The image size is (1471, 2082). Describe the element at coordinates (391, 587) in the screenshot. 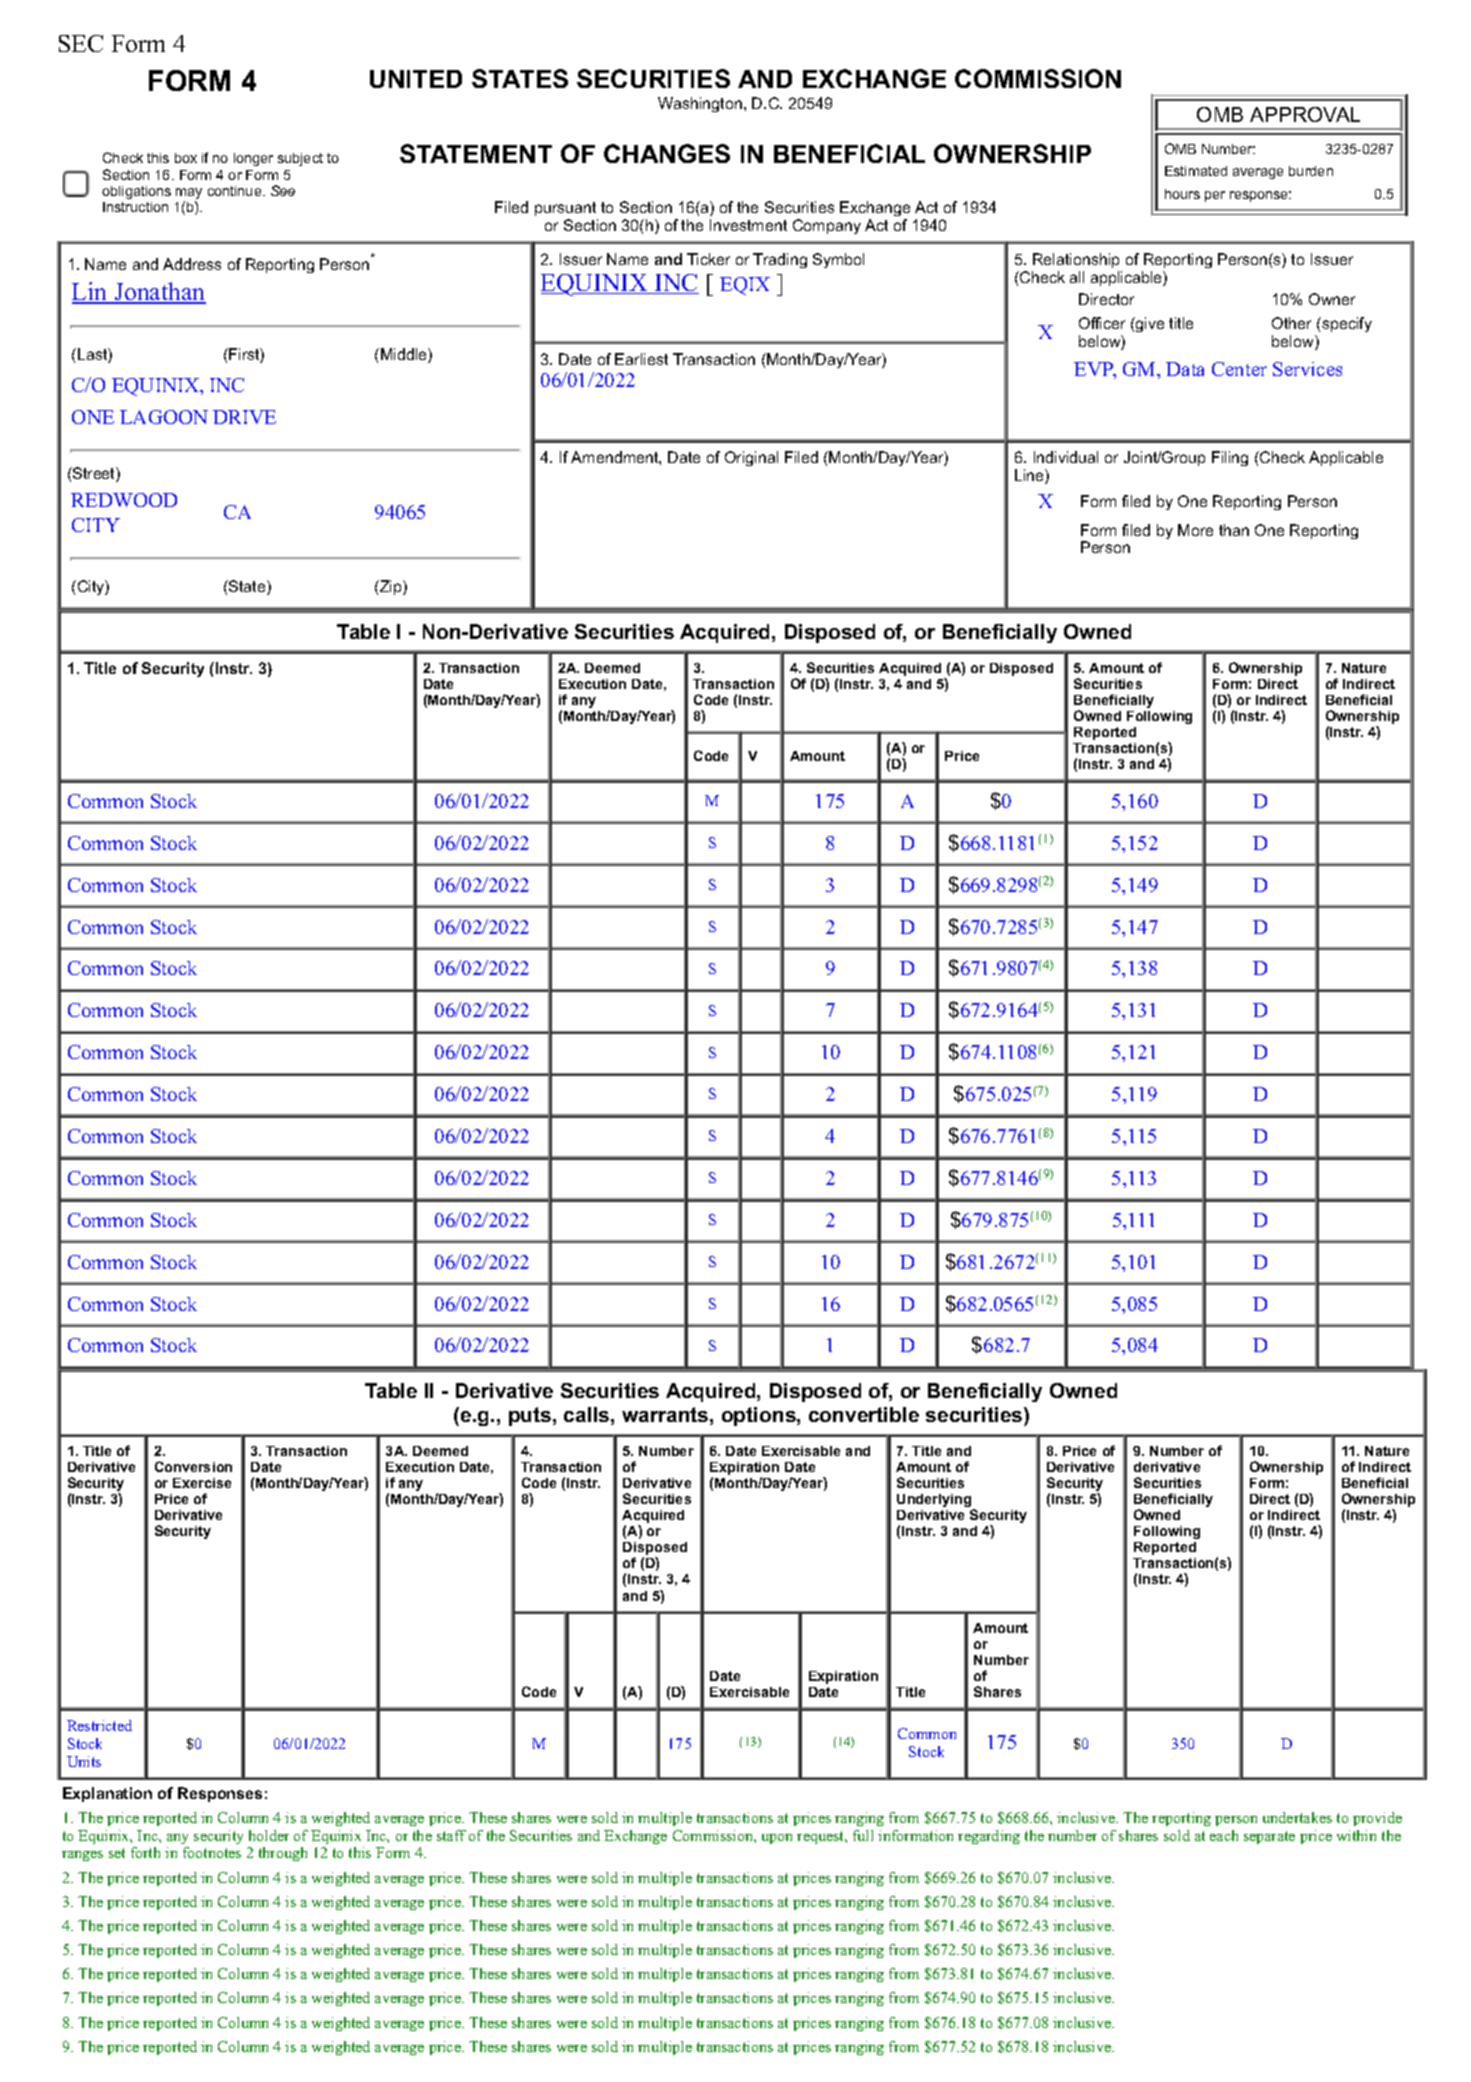

I see `Zip` at that location.
